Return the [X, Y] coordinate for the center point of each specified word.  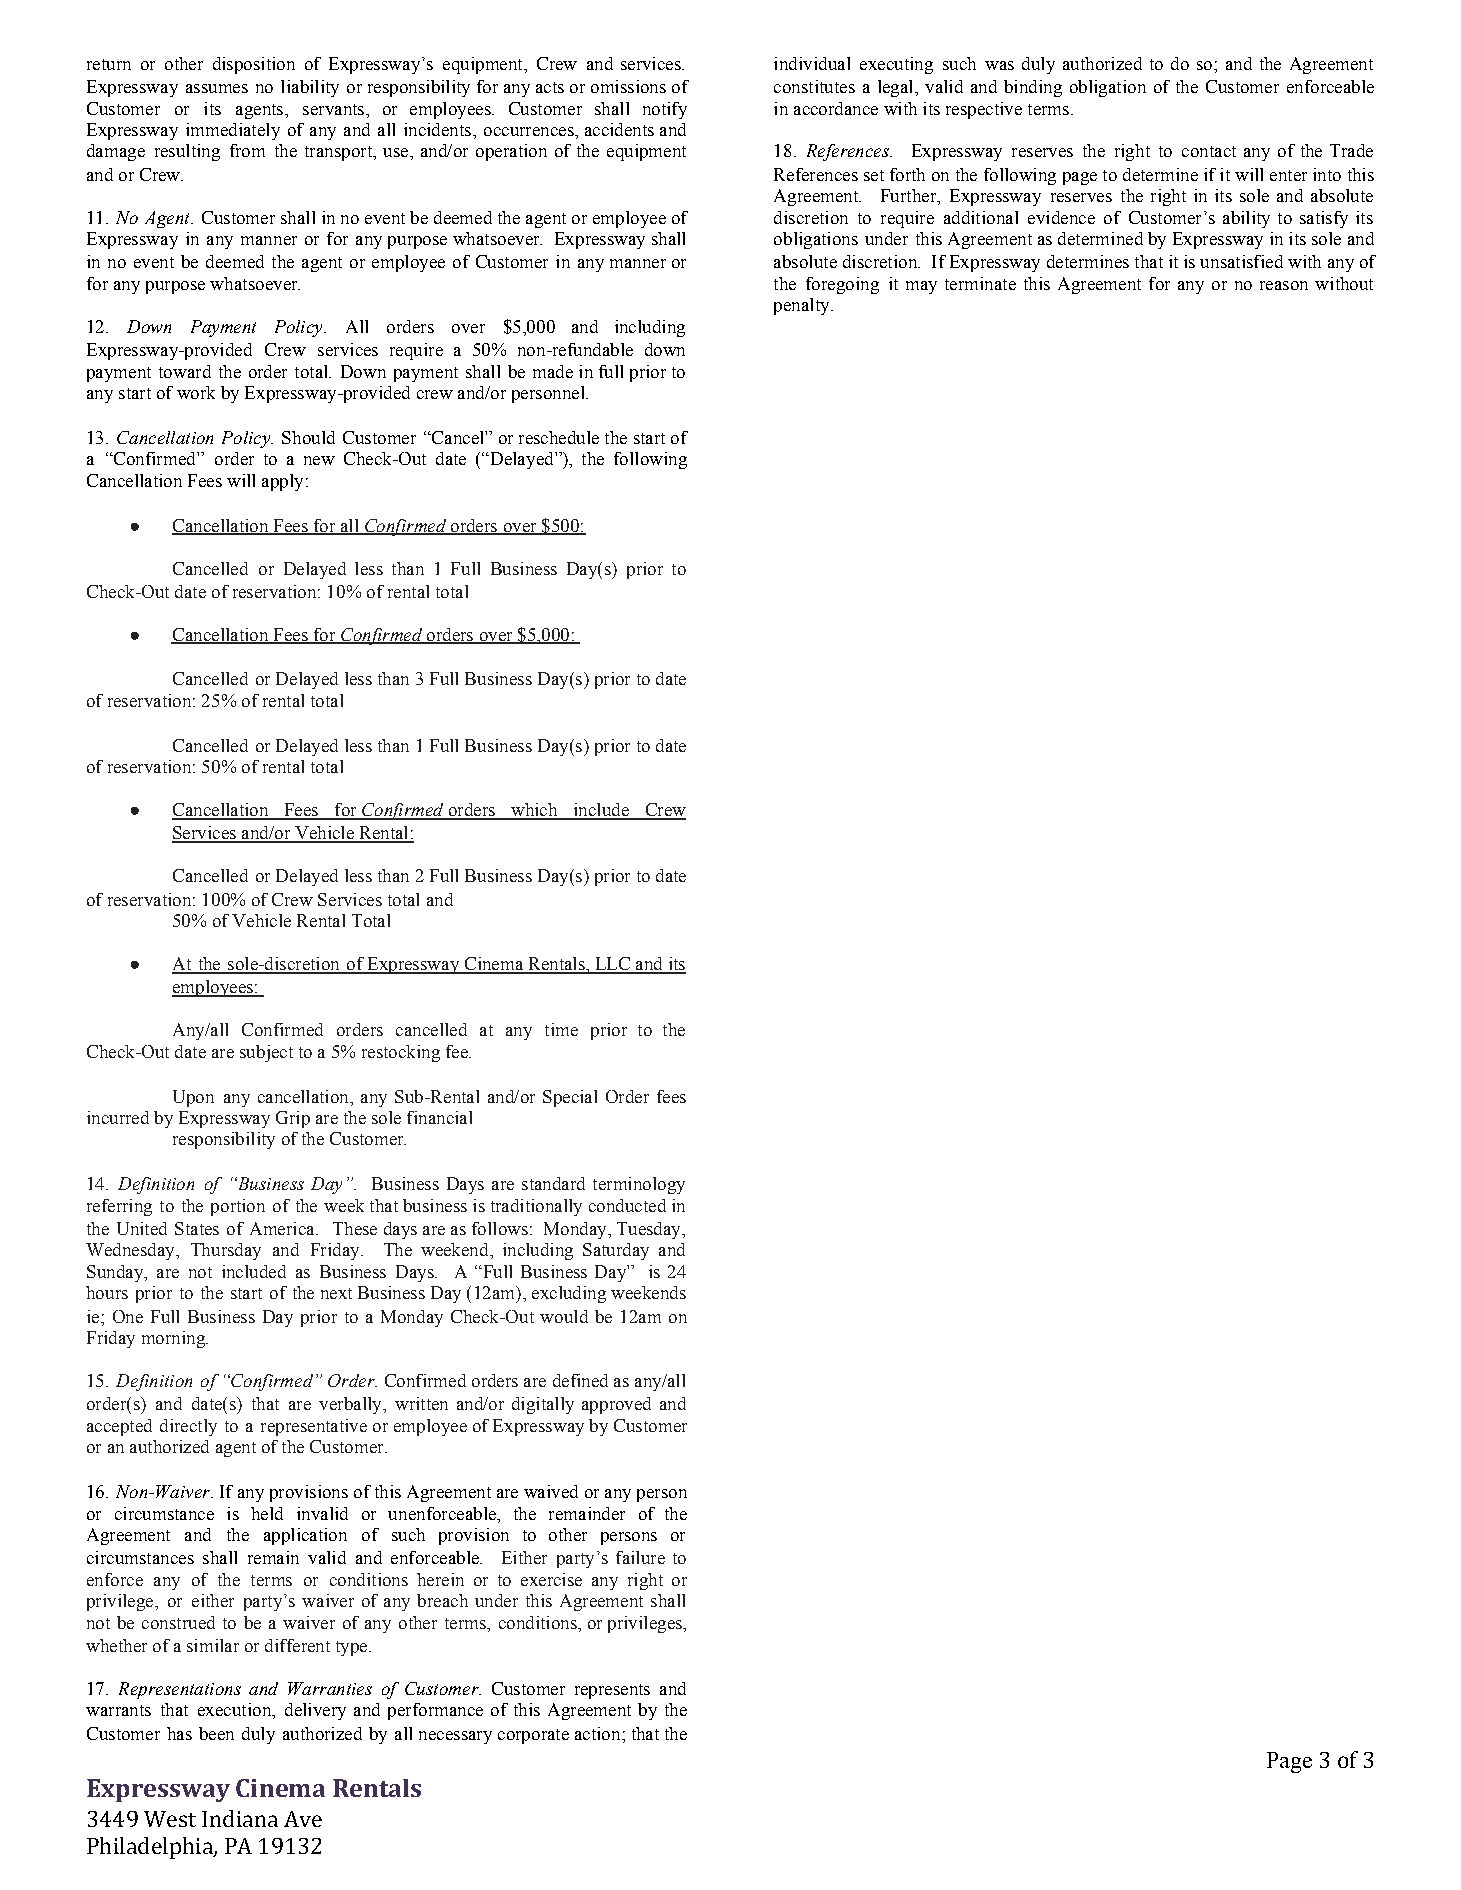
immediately [233, 131]
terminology [639, 1185]
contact [1209, 151]
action [599, 1733]
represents [612, 1691]
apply [282, 482]
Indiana [240, 1818]
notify [665, 110]
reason [1284, 285]
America [283, 1228]
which [534, 811]
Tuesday [650, 1230]
